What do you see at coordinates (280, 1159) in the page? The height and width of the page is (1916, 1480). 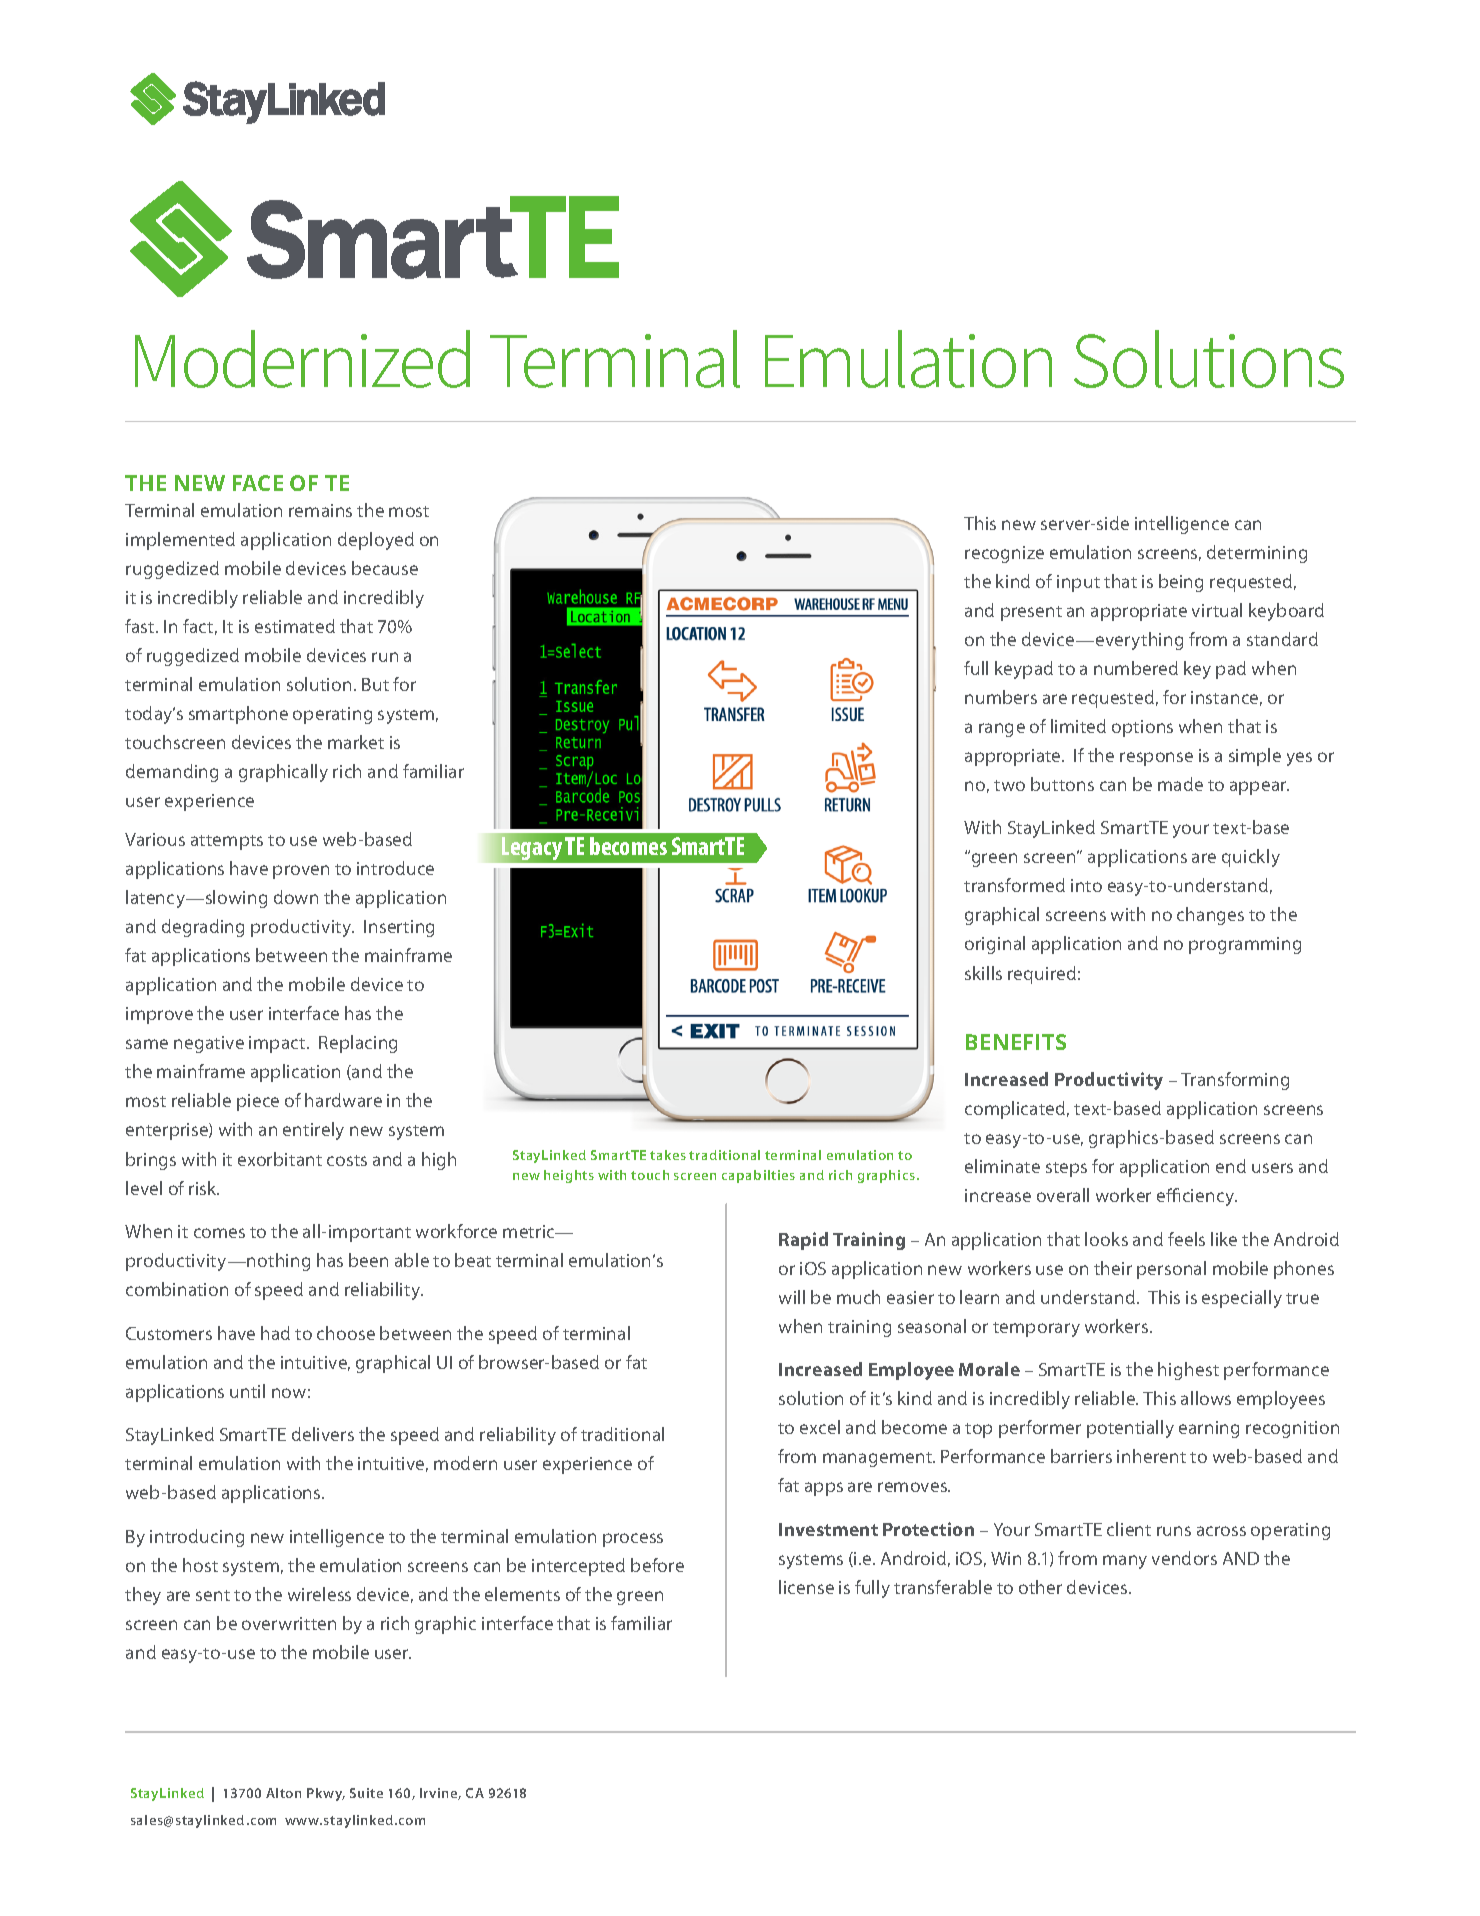 I see `exorbitant` at bounding box center [280, 1159].
